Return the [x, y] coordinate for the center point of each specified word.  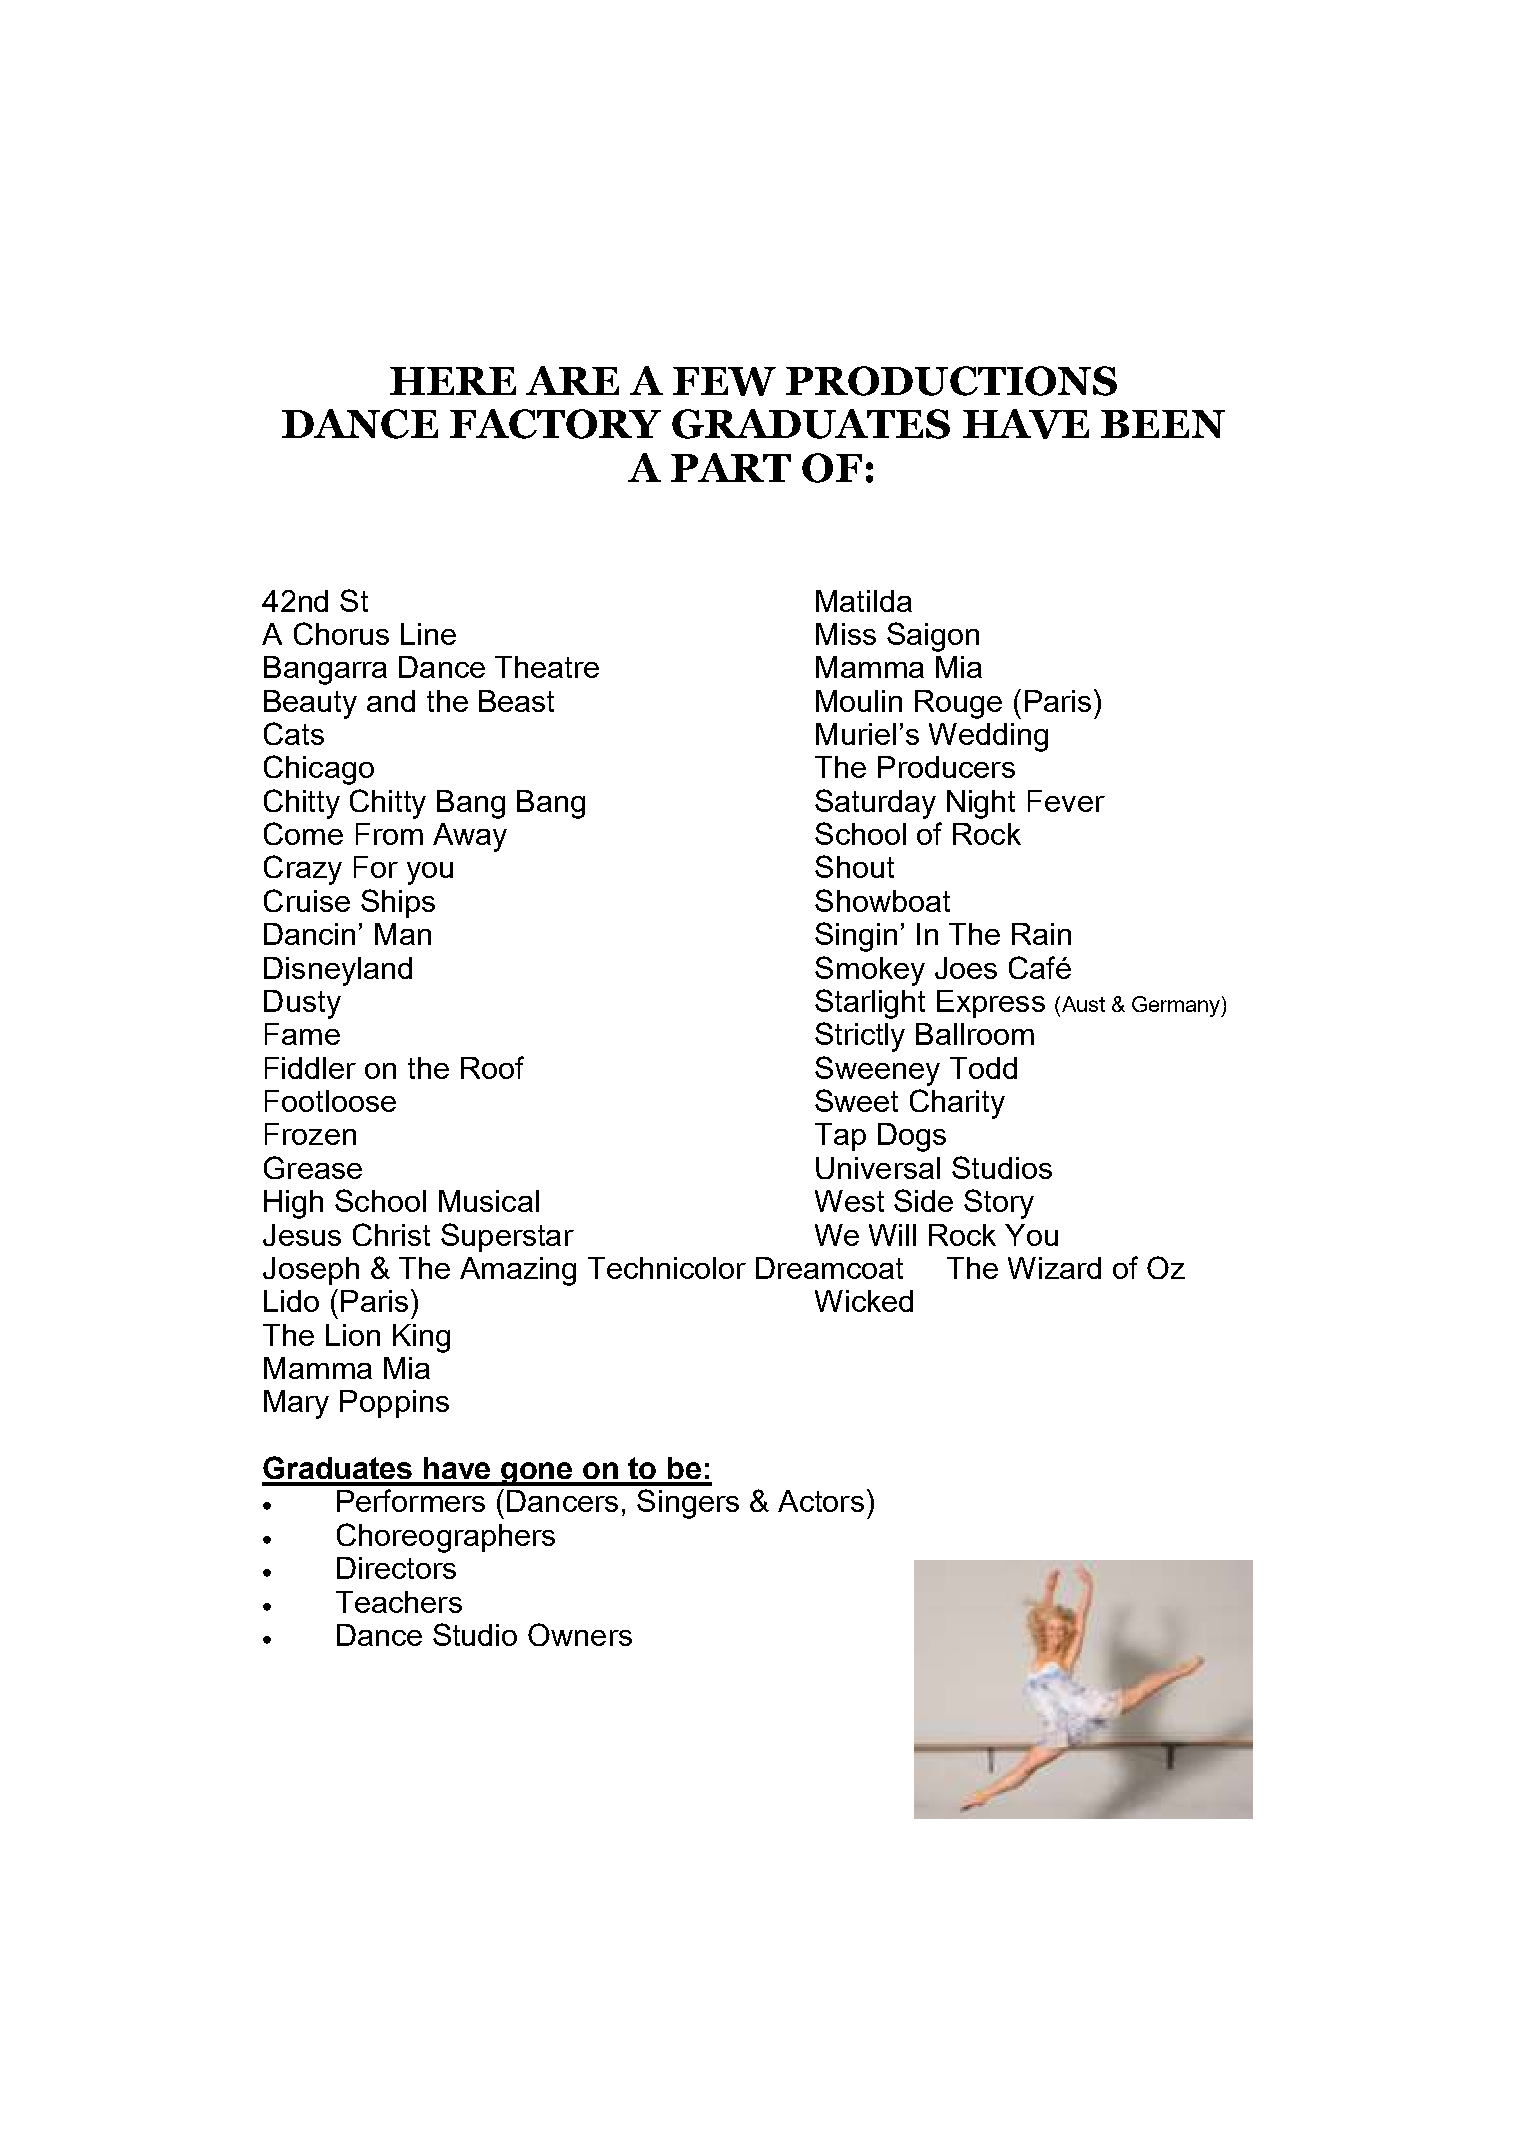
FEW [724, 381]
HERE [453, 381]
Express [991, 1004]
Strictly [860, 1037]
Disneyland [338, 971]
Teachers [399, 1602]
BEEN [1163, 424]
